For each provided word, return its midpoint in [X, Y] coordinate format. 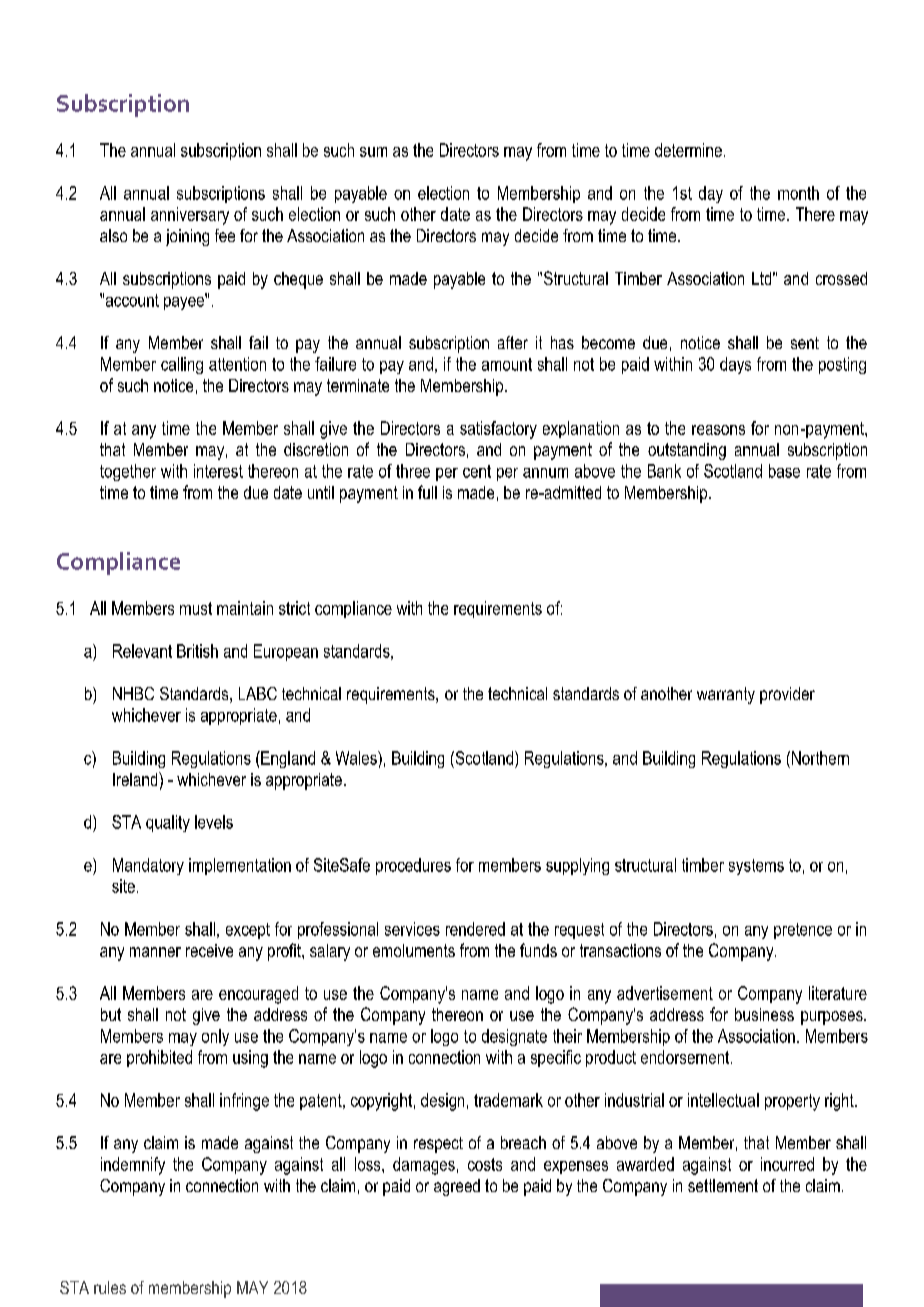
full [427, 492]
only [215, 1037]
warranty [726, 695]
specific [556, 1058]
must [196, 608]
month [798, 193]
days [735, 365]
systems [756, 867]
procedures [413, 866]
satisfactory [498, 430]
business [764, 1014]
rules [110, 1287]
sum [373, 152]
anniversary [190, 216]
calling [182, 365]
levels [214, 822]
